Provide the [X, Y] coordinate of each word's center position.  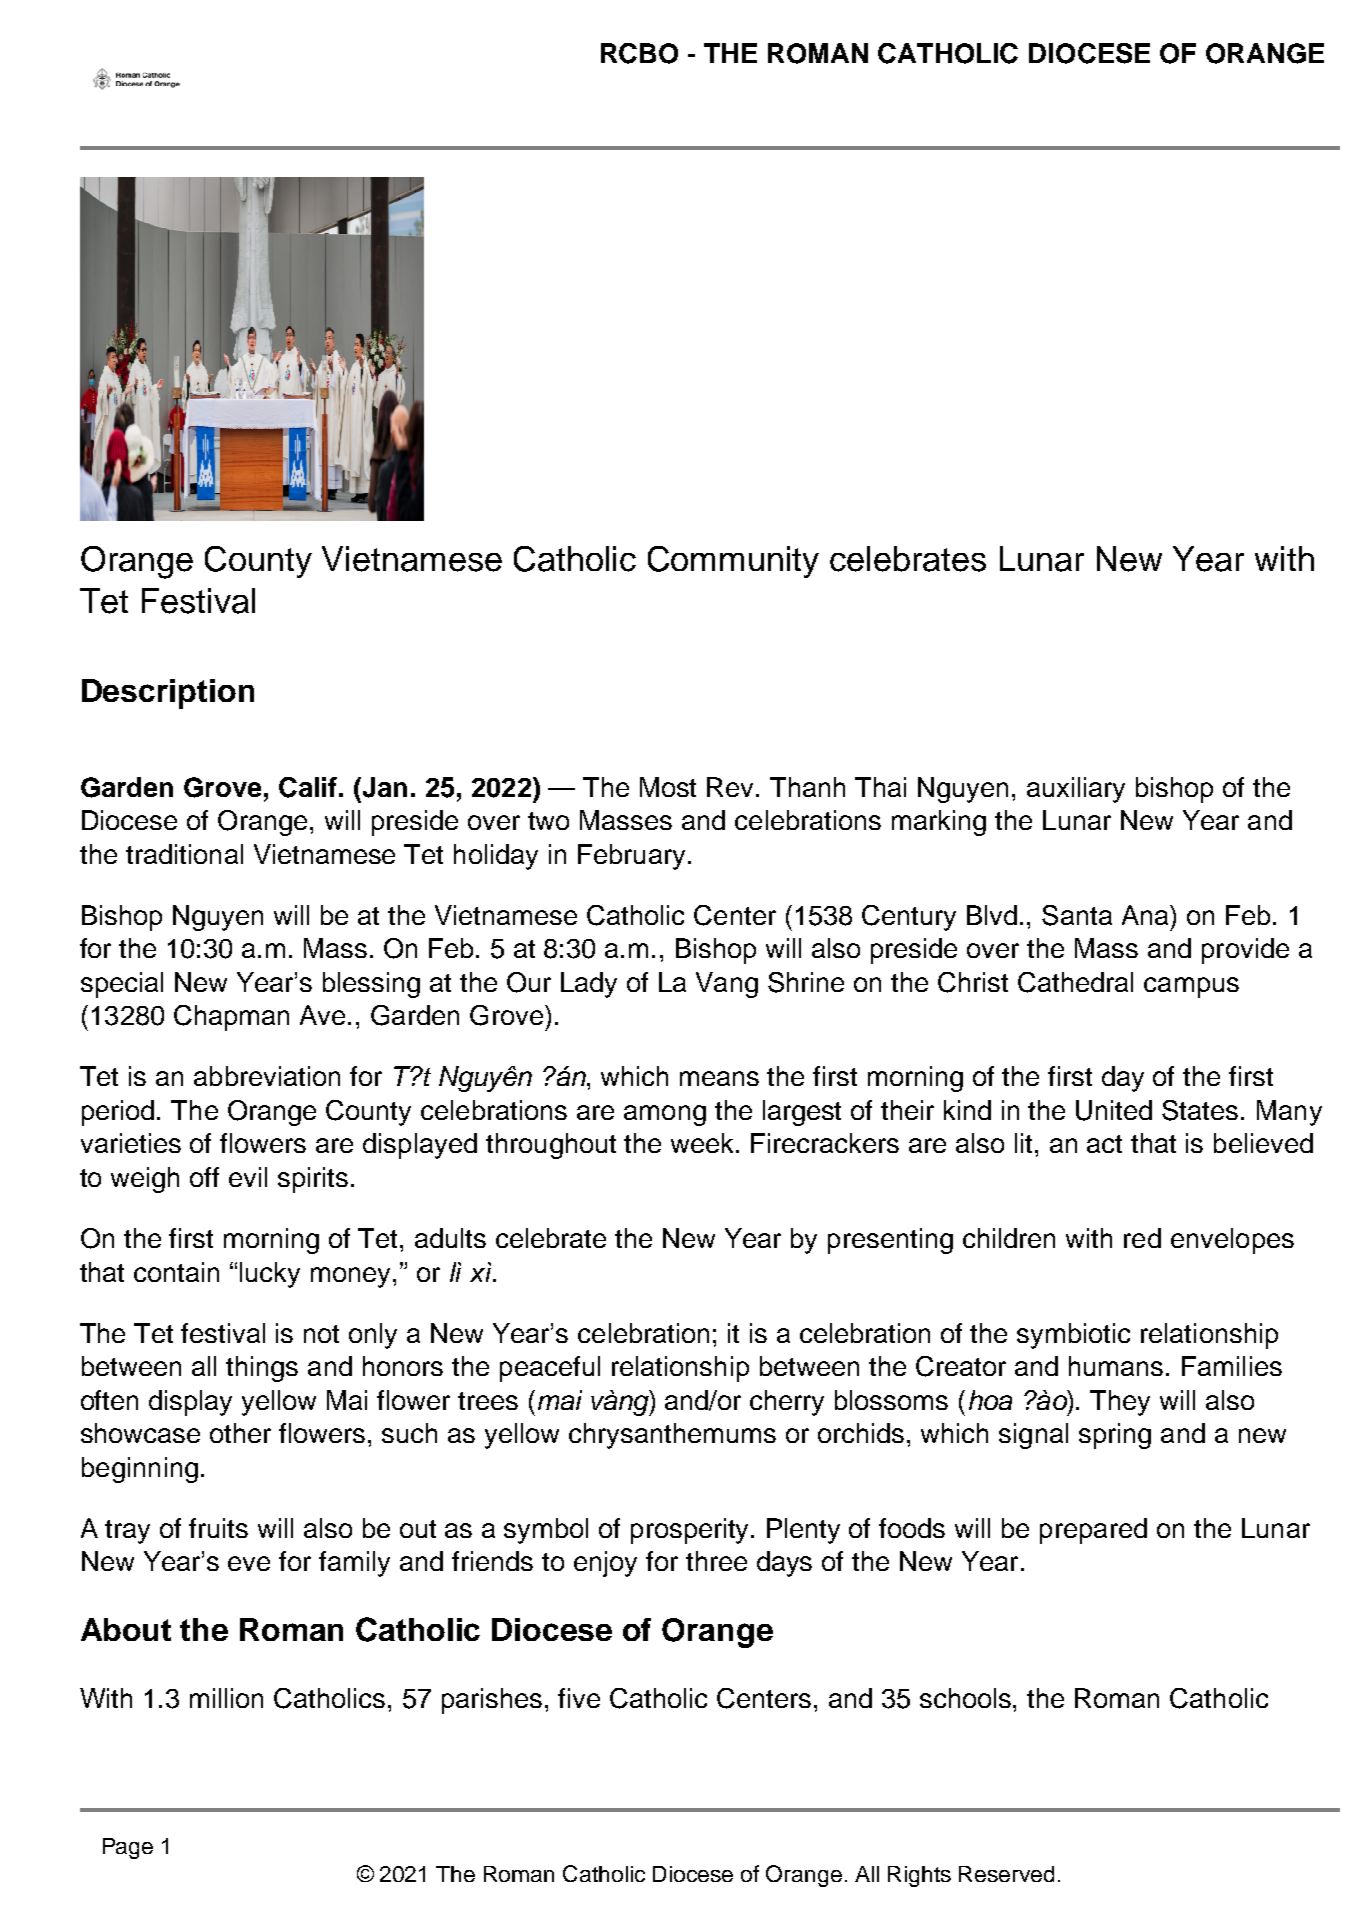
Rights [919, 1876]
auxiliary [1076, 790]
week [704, 1143]
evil [248, 1177]
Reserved [1006, 1874]
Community [733, 562]
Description [168, 694]
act [1104, 1144]
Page [128, 1848]
